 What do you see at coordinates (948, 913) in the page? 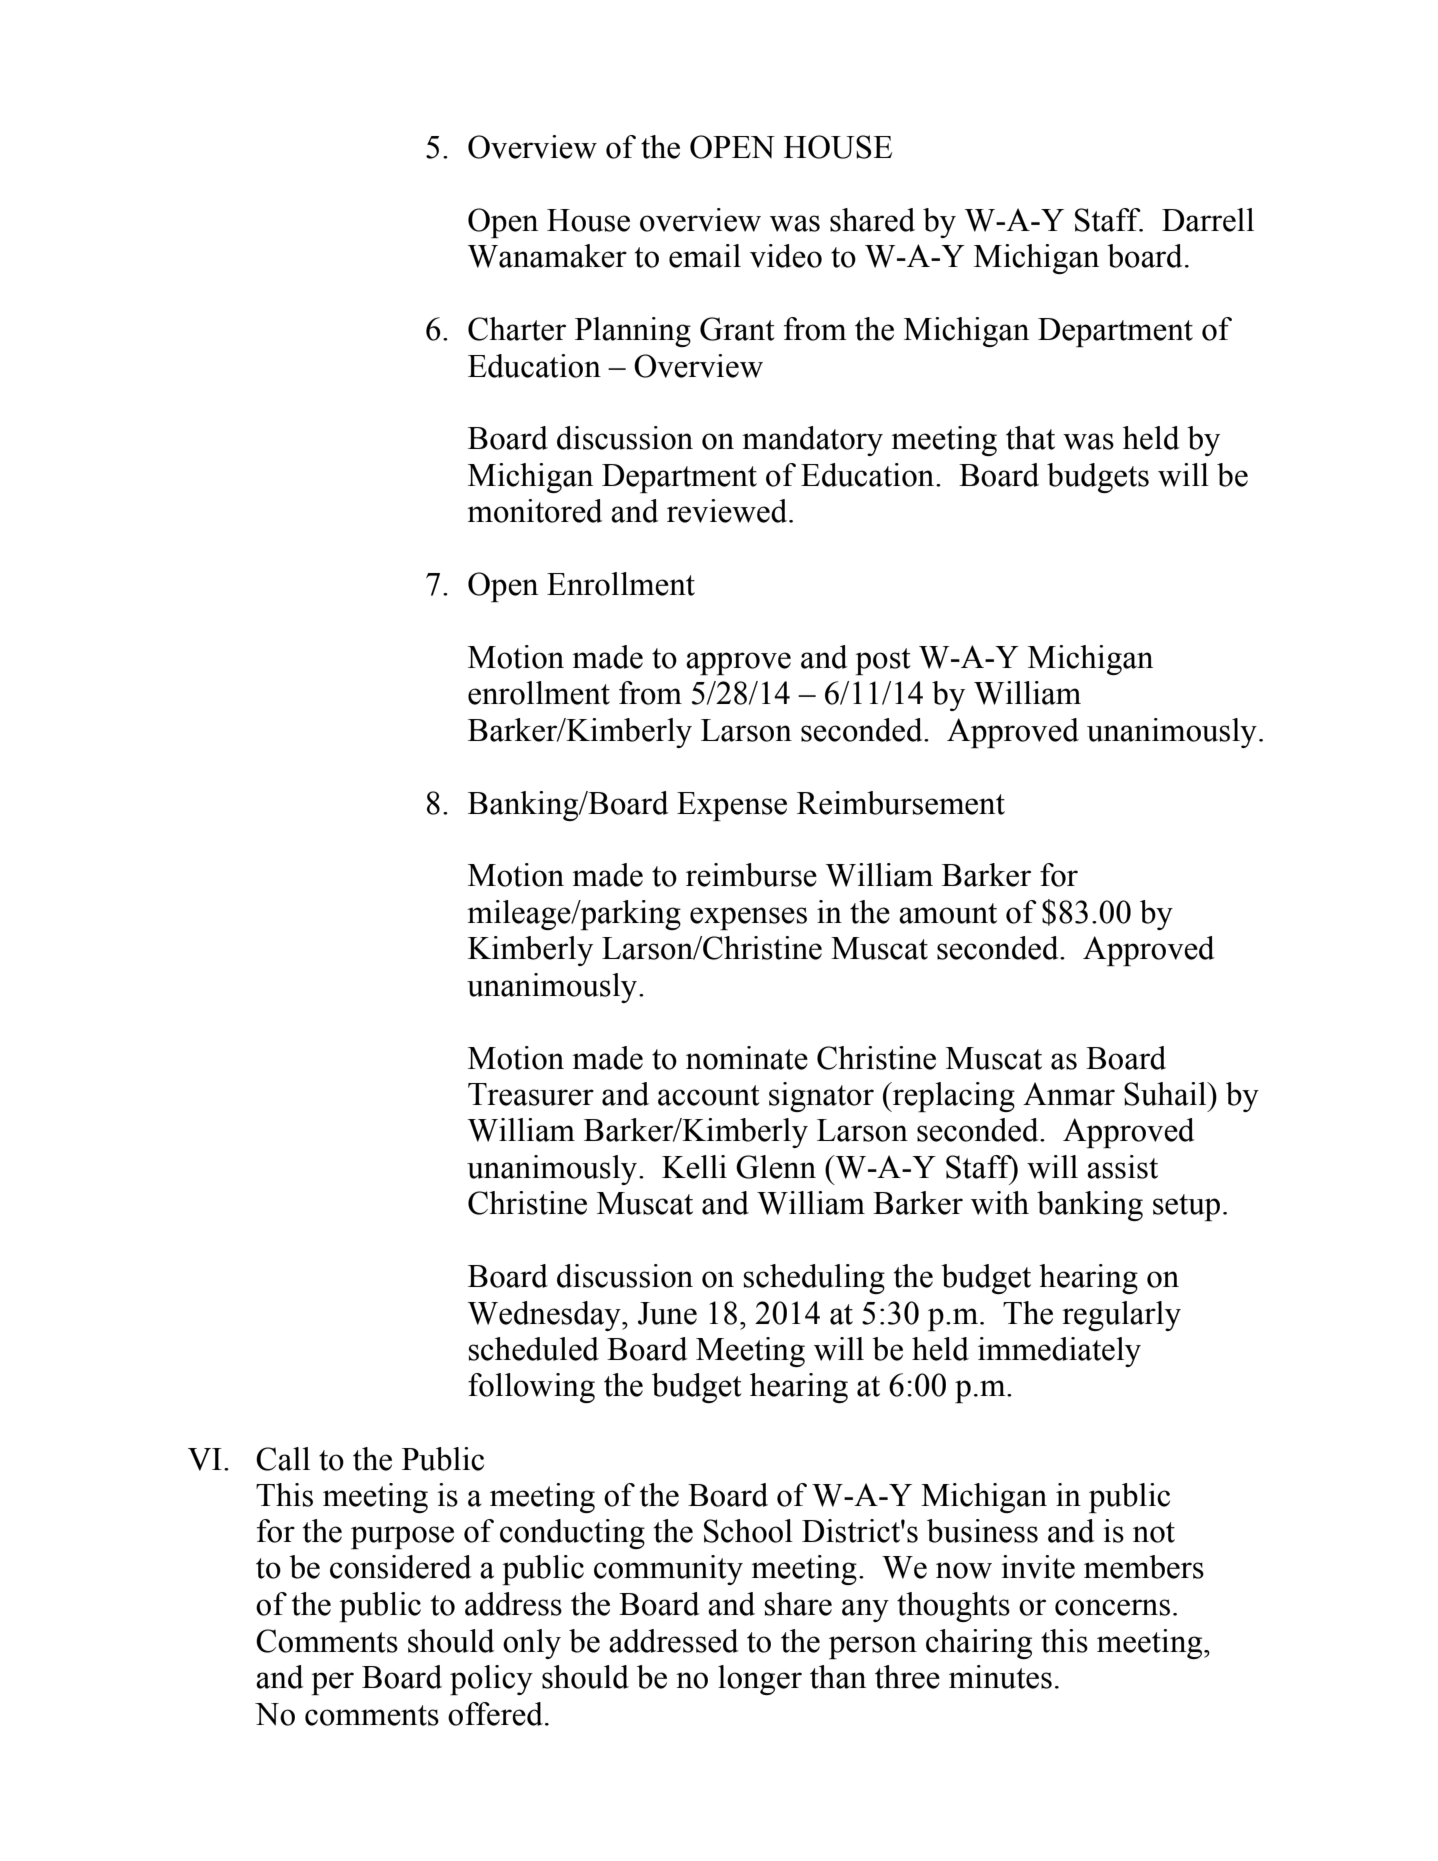
I see `amount` at bounding box center [948, 913].
